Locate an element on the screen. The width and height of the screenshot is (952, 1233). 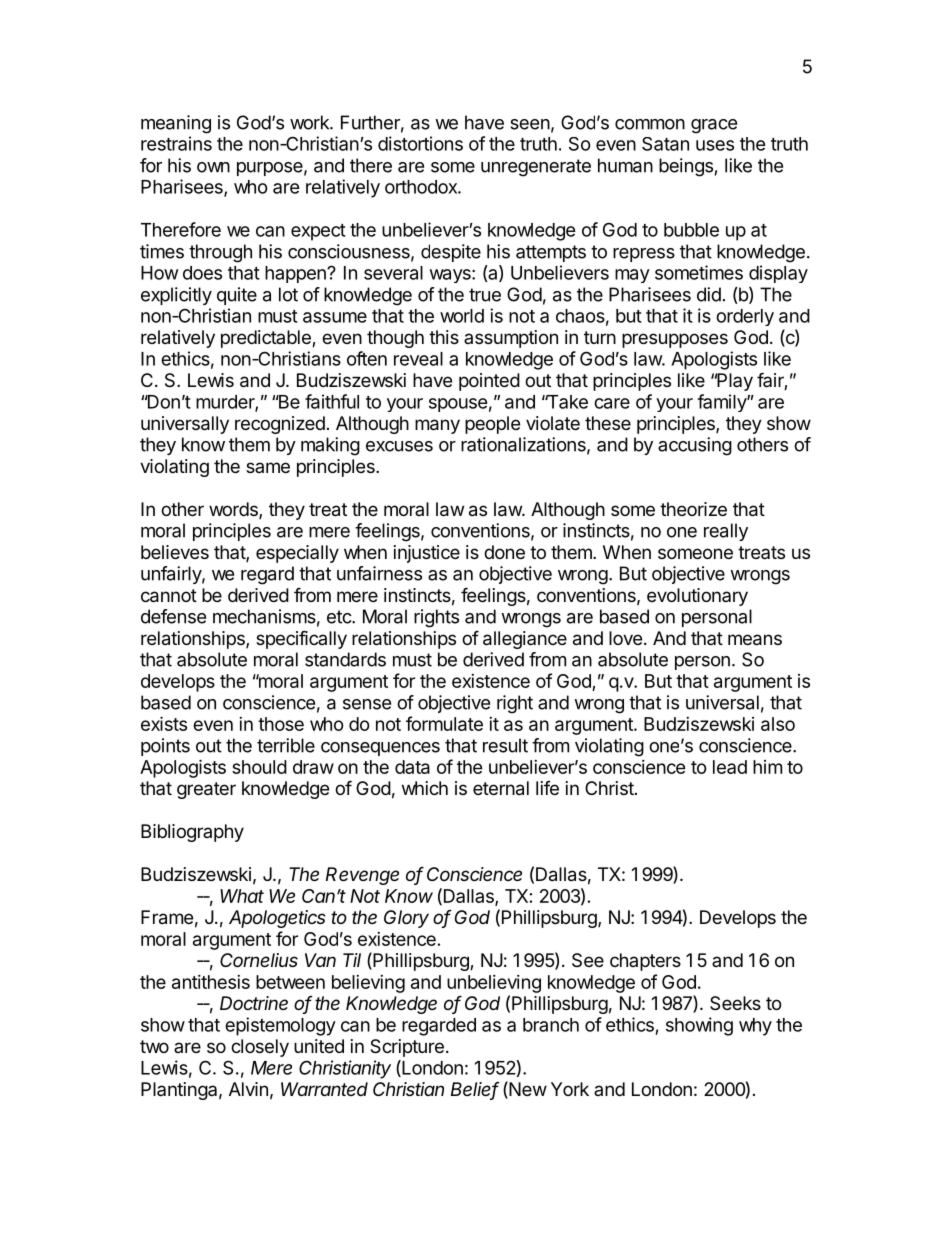
why is located at coordinates (755, 1027).
